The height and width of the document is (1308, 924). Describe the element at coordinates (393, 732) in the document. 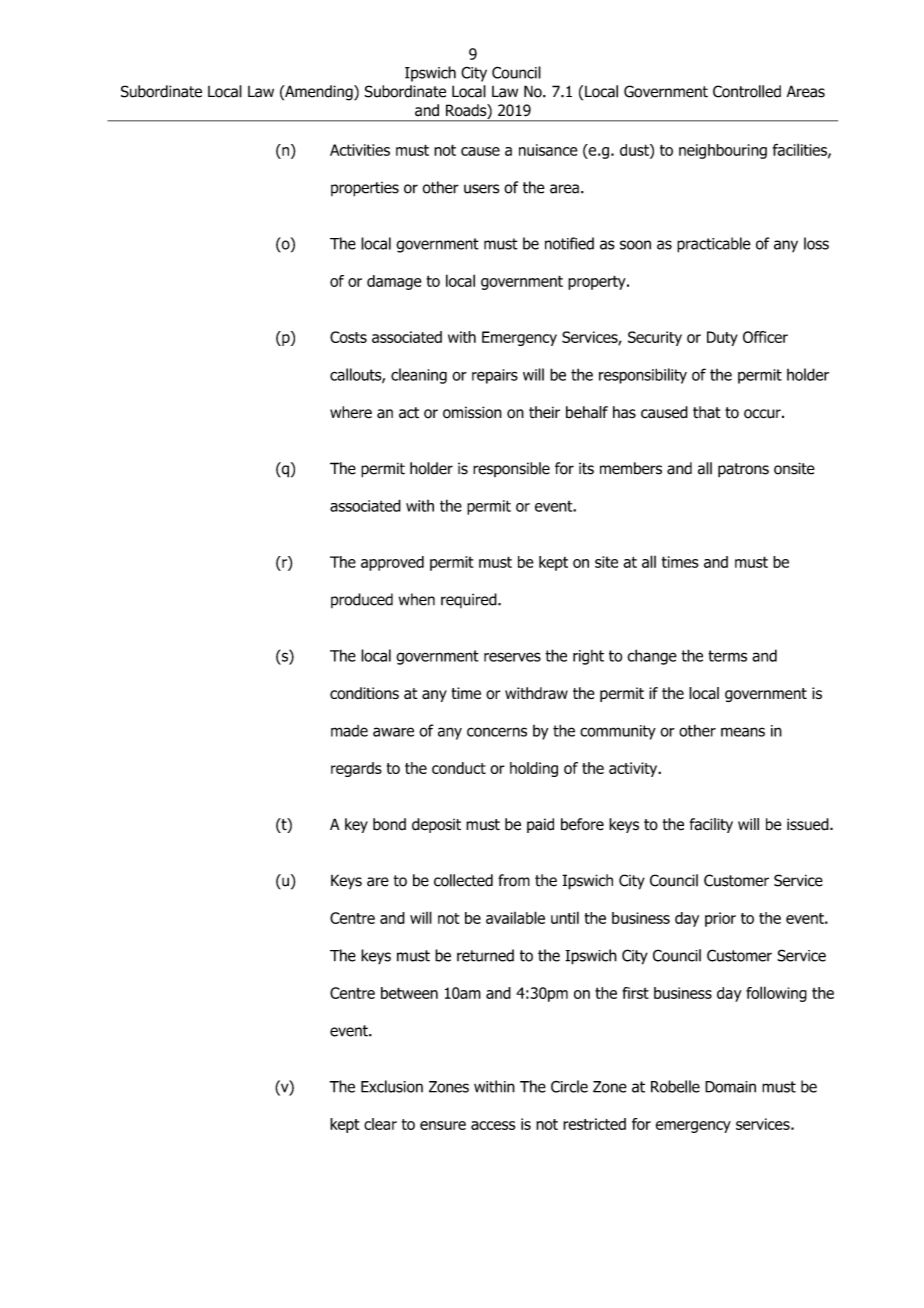

I see `aware` at that location.
